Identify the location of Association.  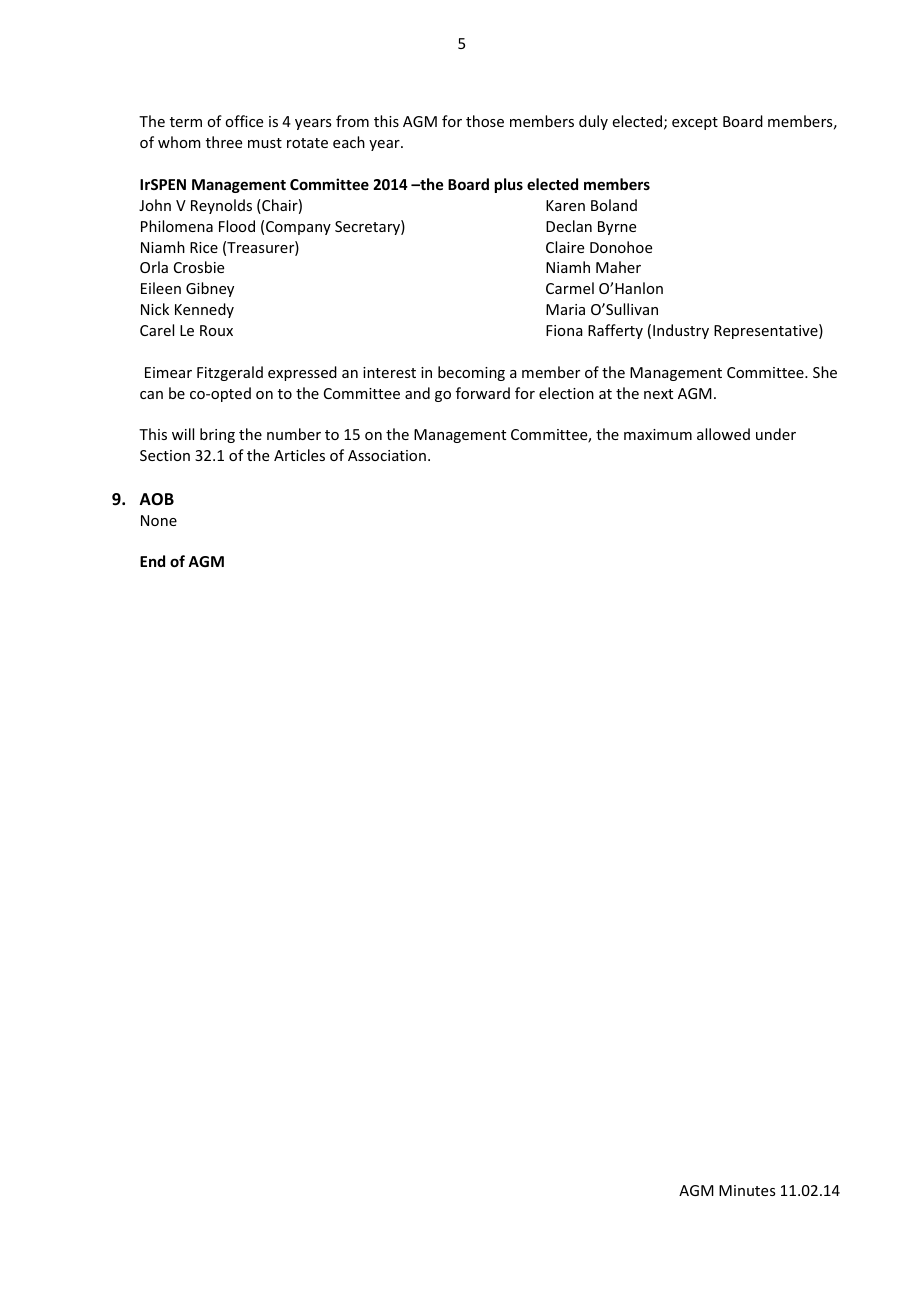
(387, 455).
